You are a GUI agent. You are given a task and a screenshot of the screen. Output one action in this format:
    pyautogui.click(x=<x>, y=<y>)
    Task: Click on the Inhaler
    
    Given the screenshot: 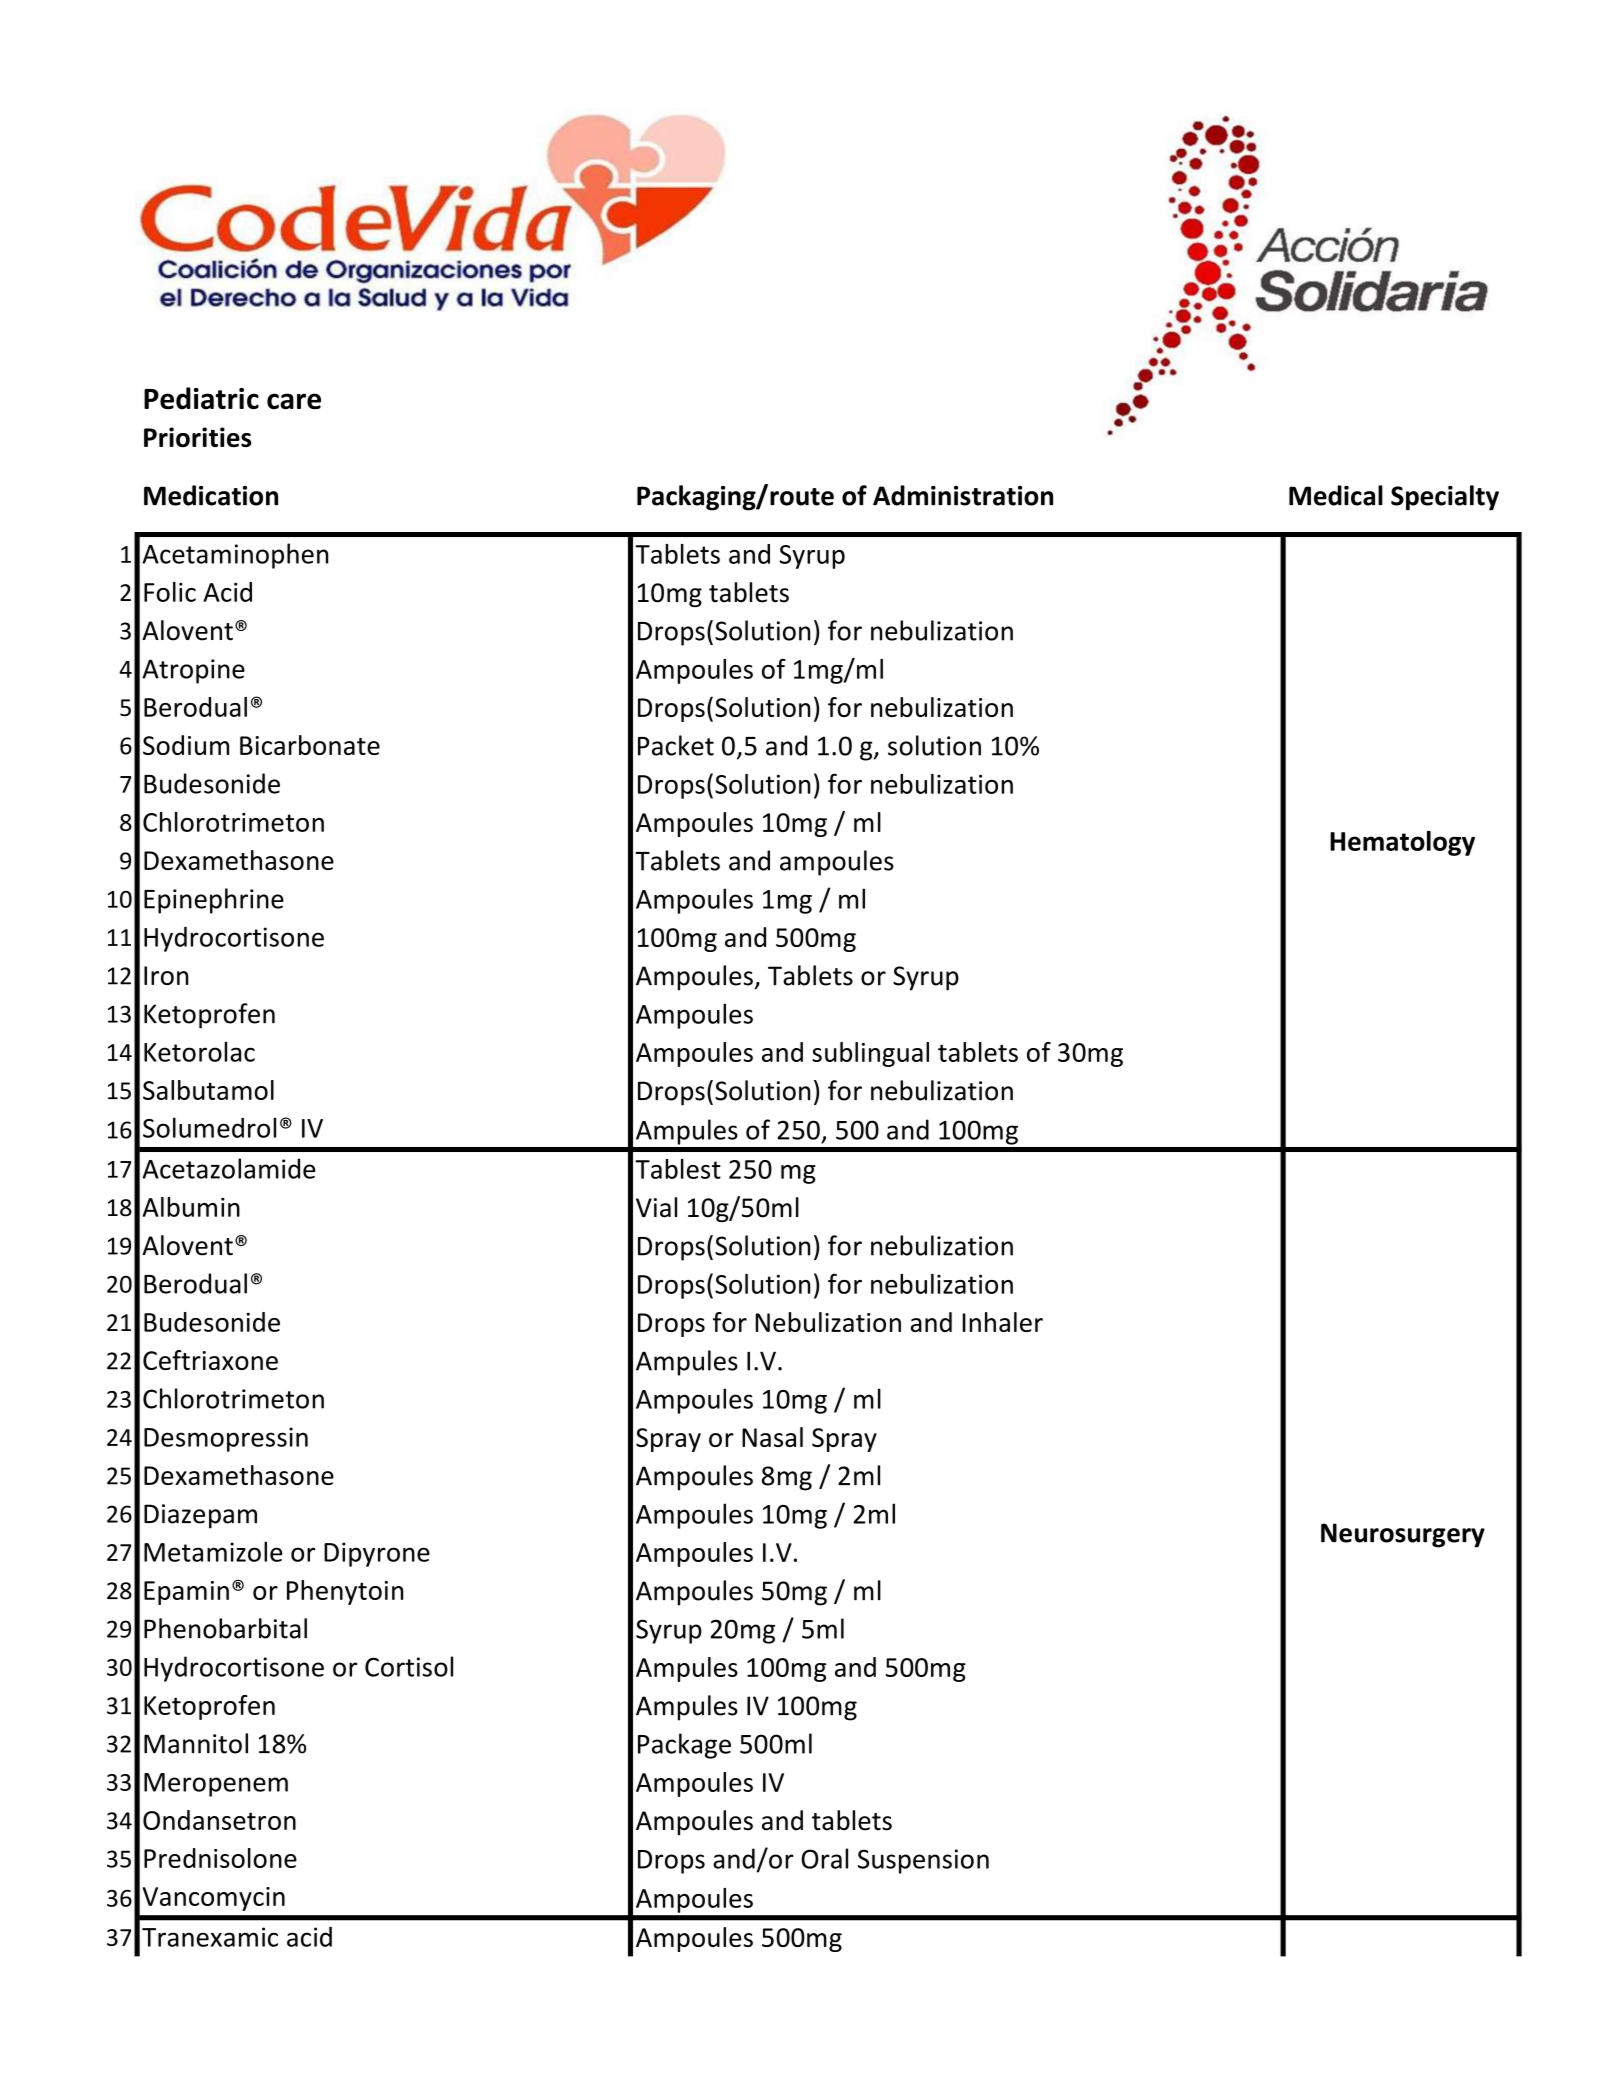 What is the action you would take?
    pyautogui.click(x=1003, y=1322)
